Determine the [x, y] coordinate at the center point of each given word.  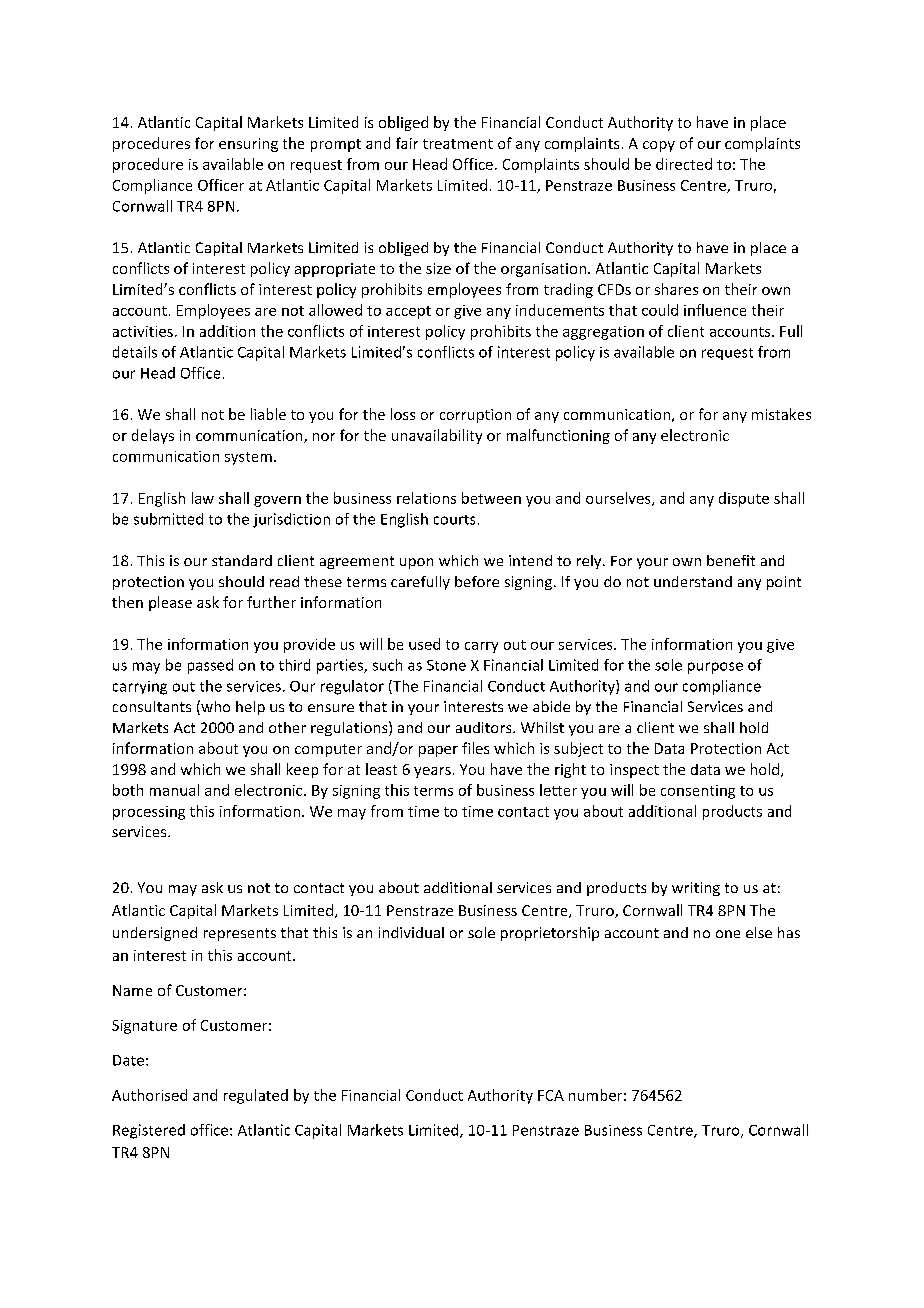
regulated [256, 1096]
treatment [458, 144]
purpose [715, 668]
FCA [551, 1095]
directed [684, 164]
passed [210, 666]
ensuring [248, 145]
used [424, 644]
